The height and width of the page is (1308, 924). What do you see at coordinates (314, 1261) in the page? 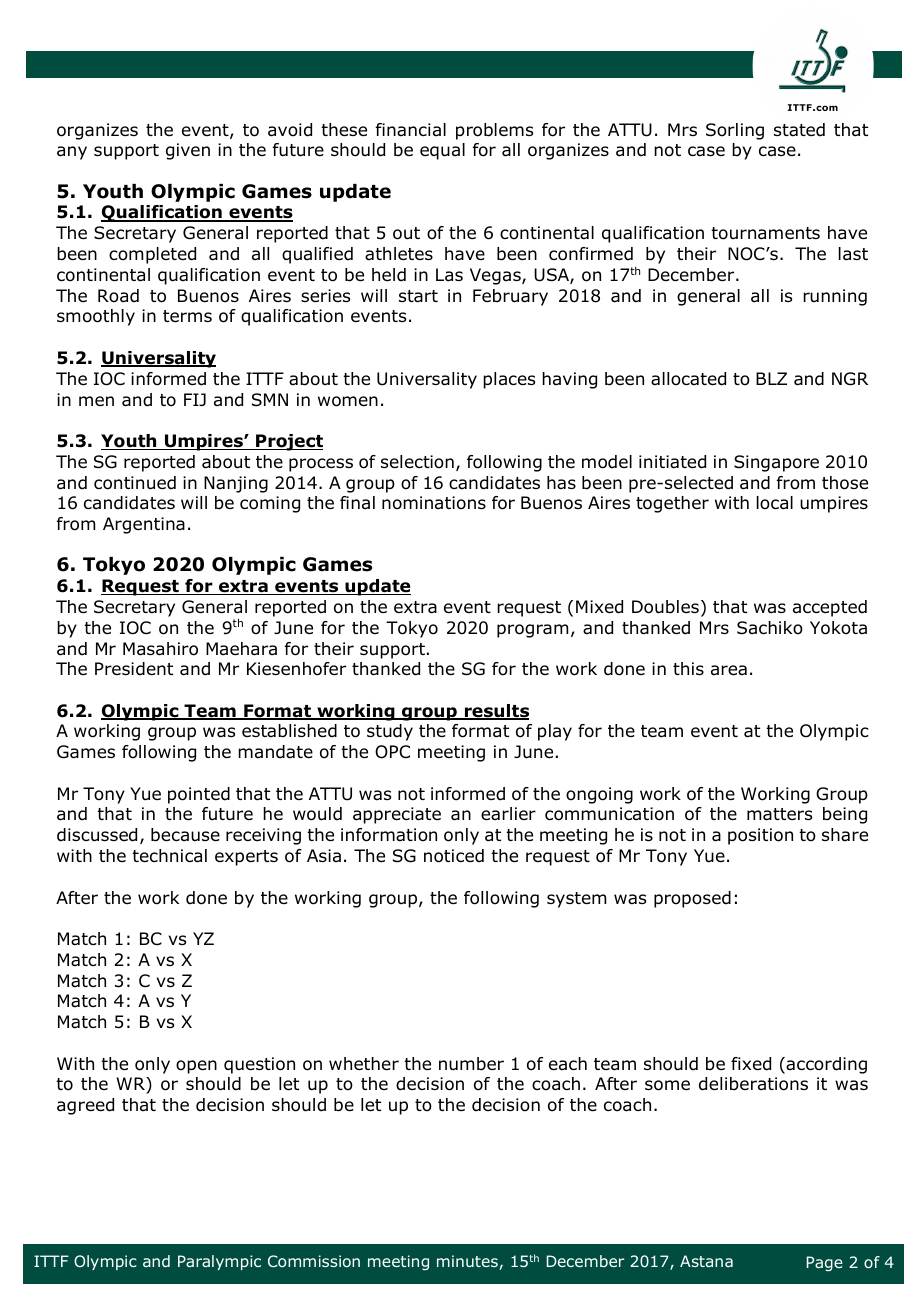
I see `Commission` at bounding box center [314, 1261].
